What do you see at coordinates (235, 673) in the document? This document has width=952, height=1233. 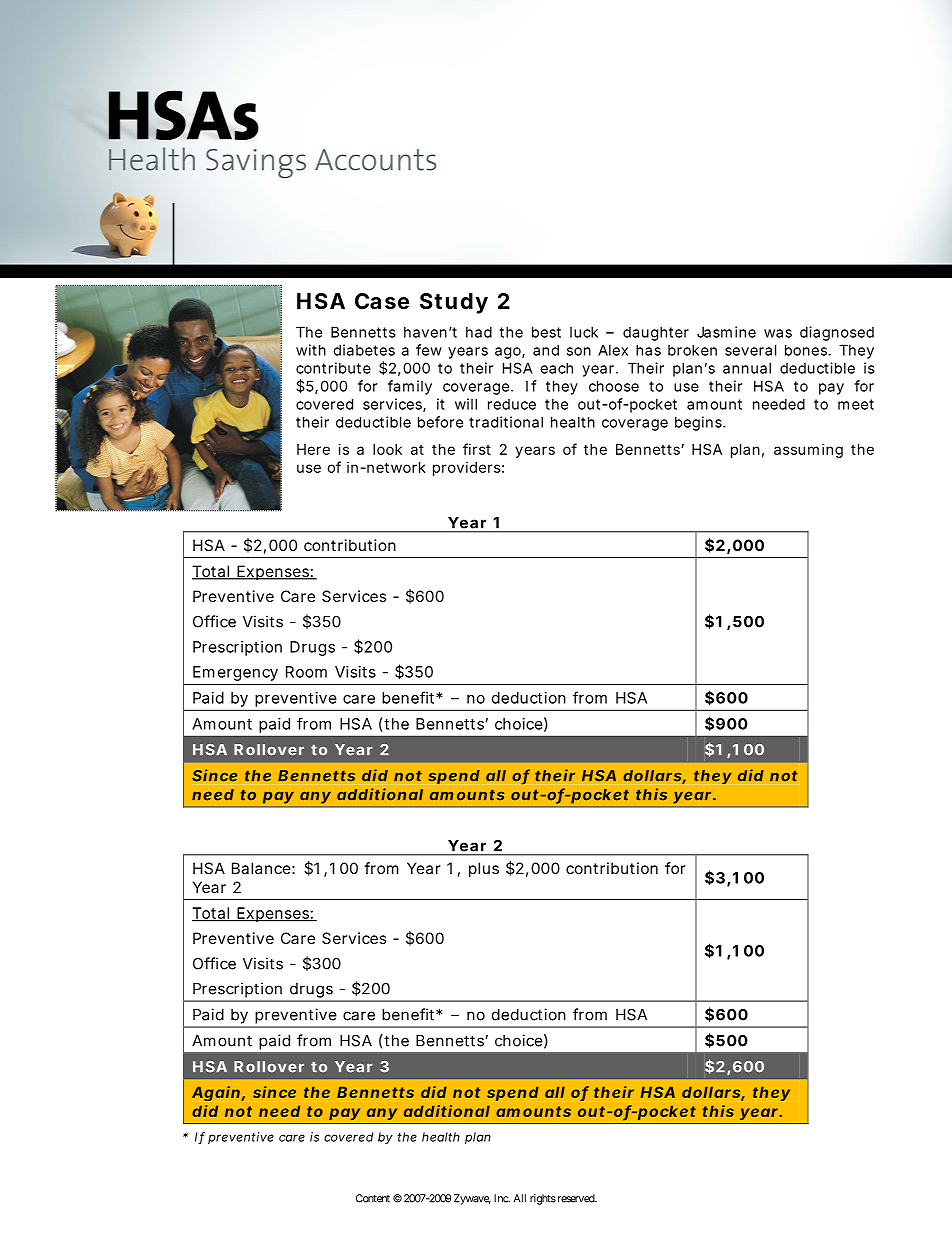 I see `Emergency` at bounding box center [235, 673].
